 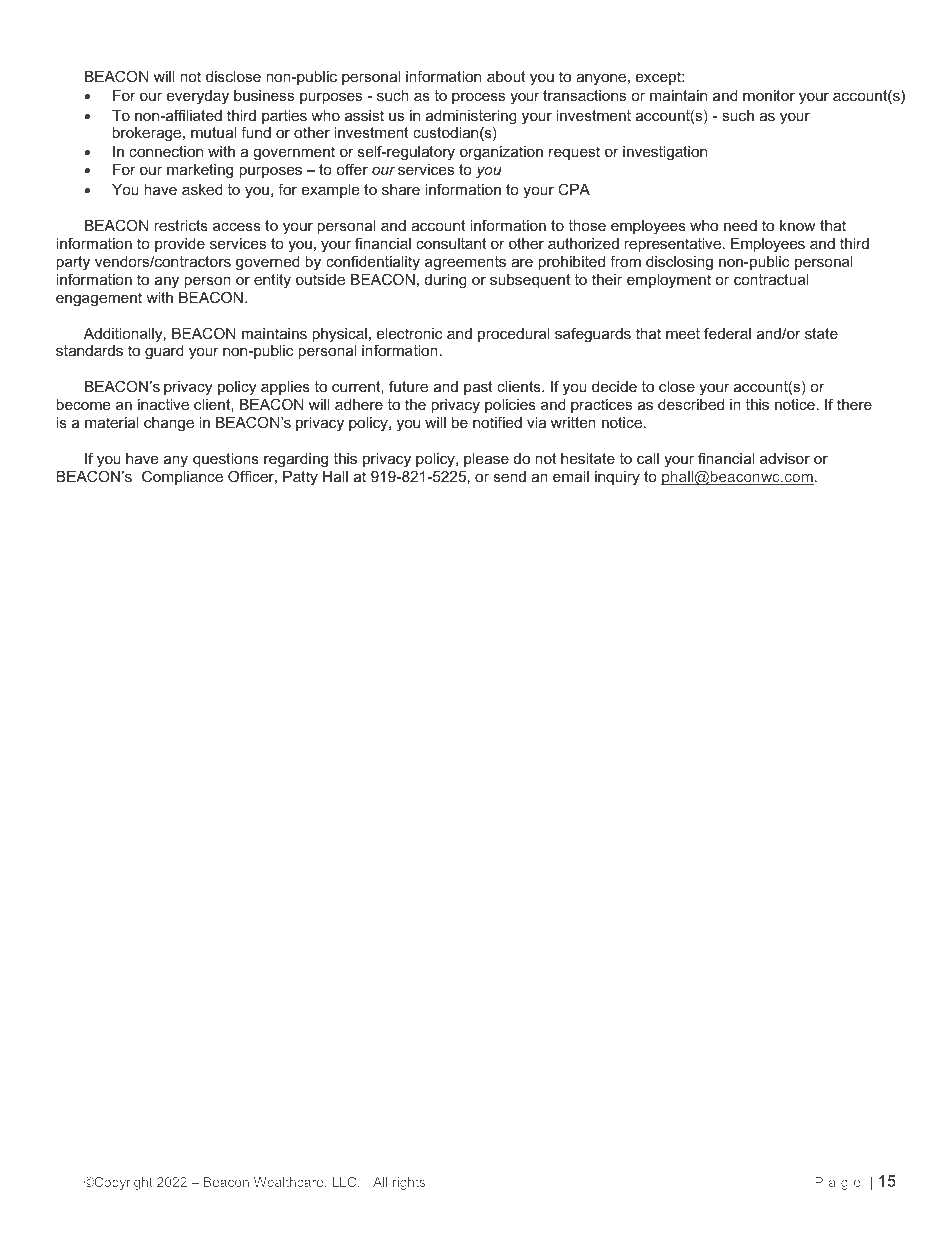 What do you see at coordinates (617, 478) in the screenshot?
I see `inquiry` at bounding box center [617, 478].
